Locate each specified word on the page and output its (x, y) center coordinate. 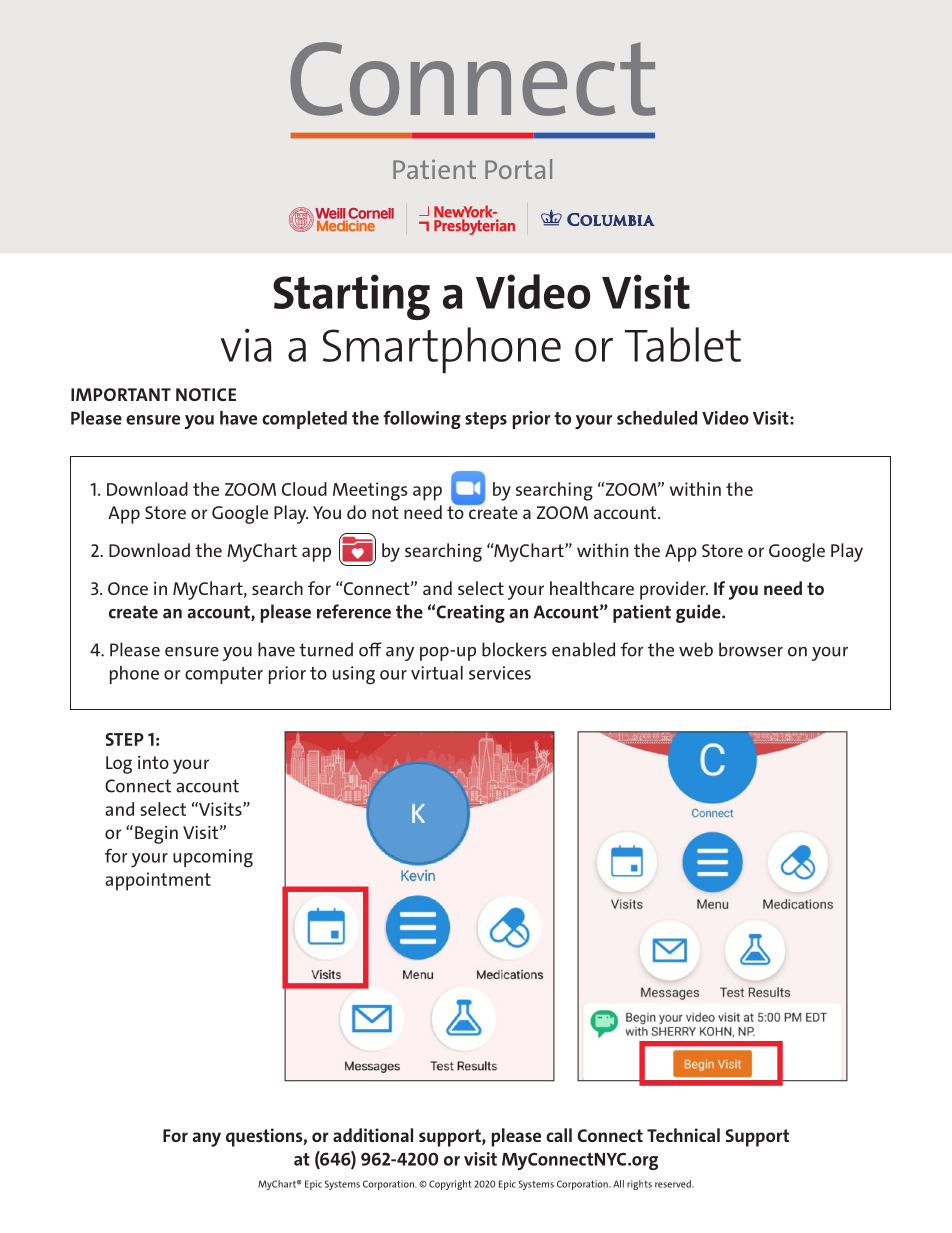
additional (373, 1135)
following (422, 419)
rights (639, 1185)
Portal (518, 169)
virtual (437, 673)
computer (224, 675)
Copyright (450, 1185)
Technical (683, 1135)
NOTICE (206, 394)
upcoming (213, 858)
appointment (158, 881)
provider (674, 590)
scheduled (657, 418)
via (246, 345)
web (696, 649)
